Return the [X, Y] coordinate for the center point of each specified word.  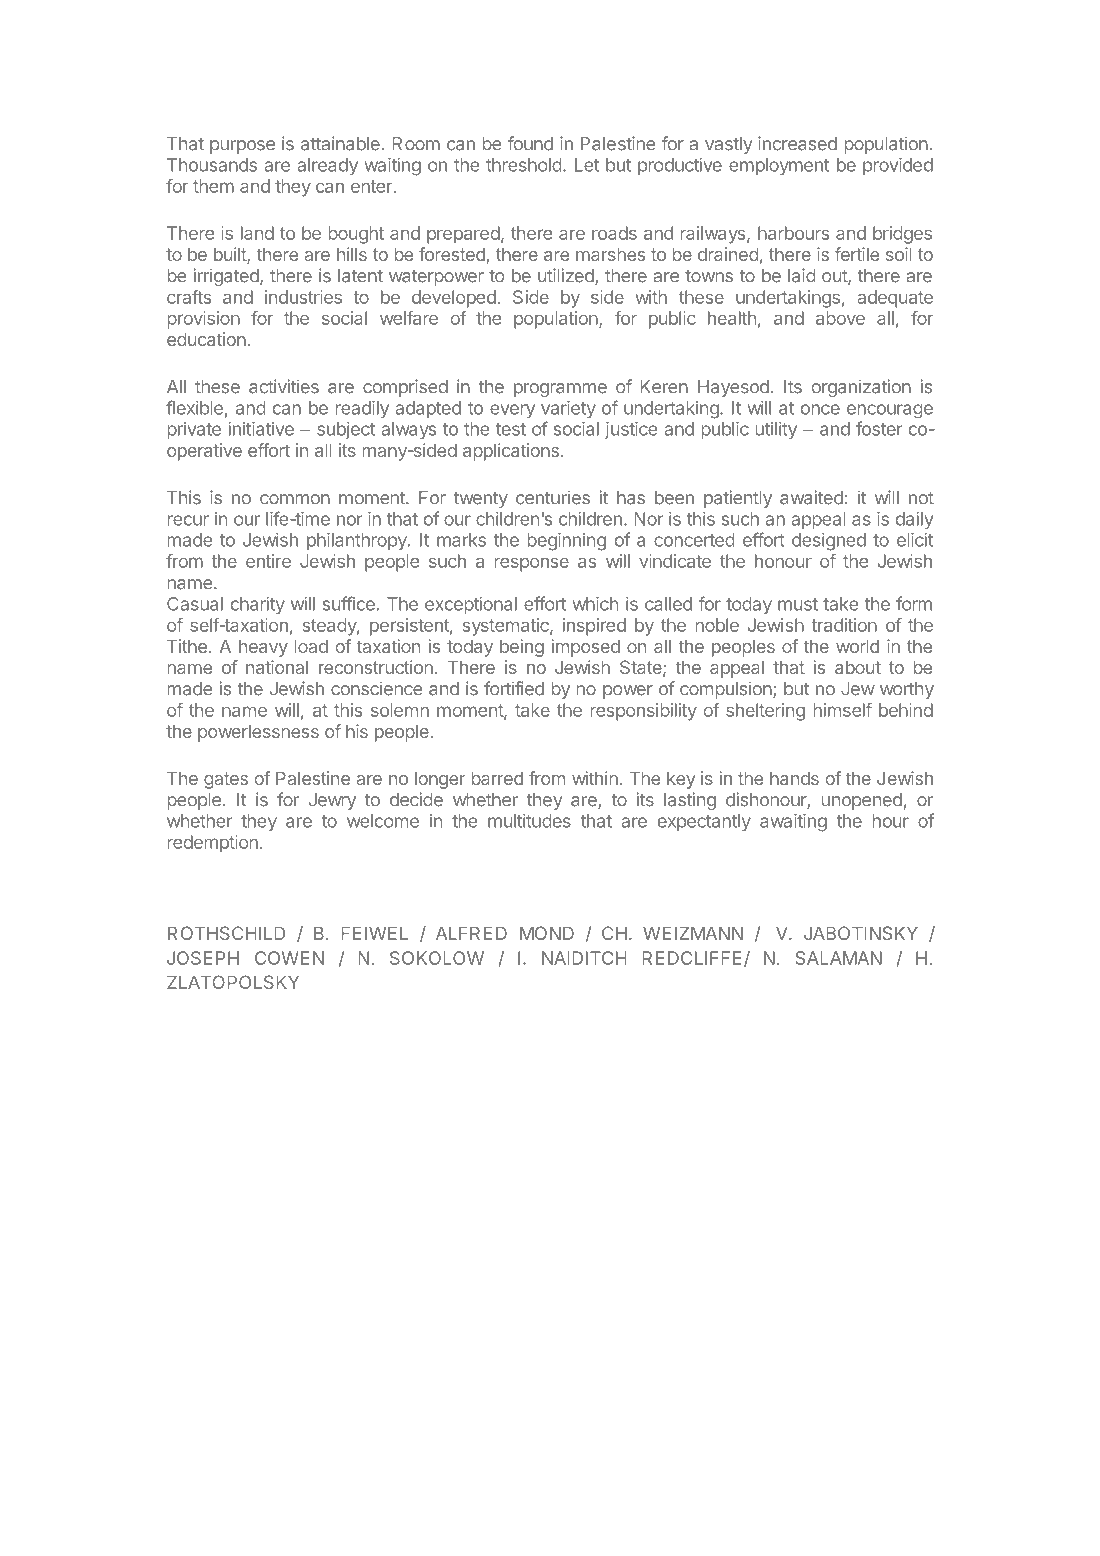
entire [268, 561]
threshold [524, 165]
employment [779, 166]
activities [284, 386]
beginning [566, 542]
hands [794, 778]
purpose [242, 147]
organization [861, 388]
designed [829, 542]
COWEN [289, 958]
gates [226, 780]
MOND [547, 933]
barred [497, 778]
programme [560, 390]
